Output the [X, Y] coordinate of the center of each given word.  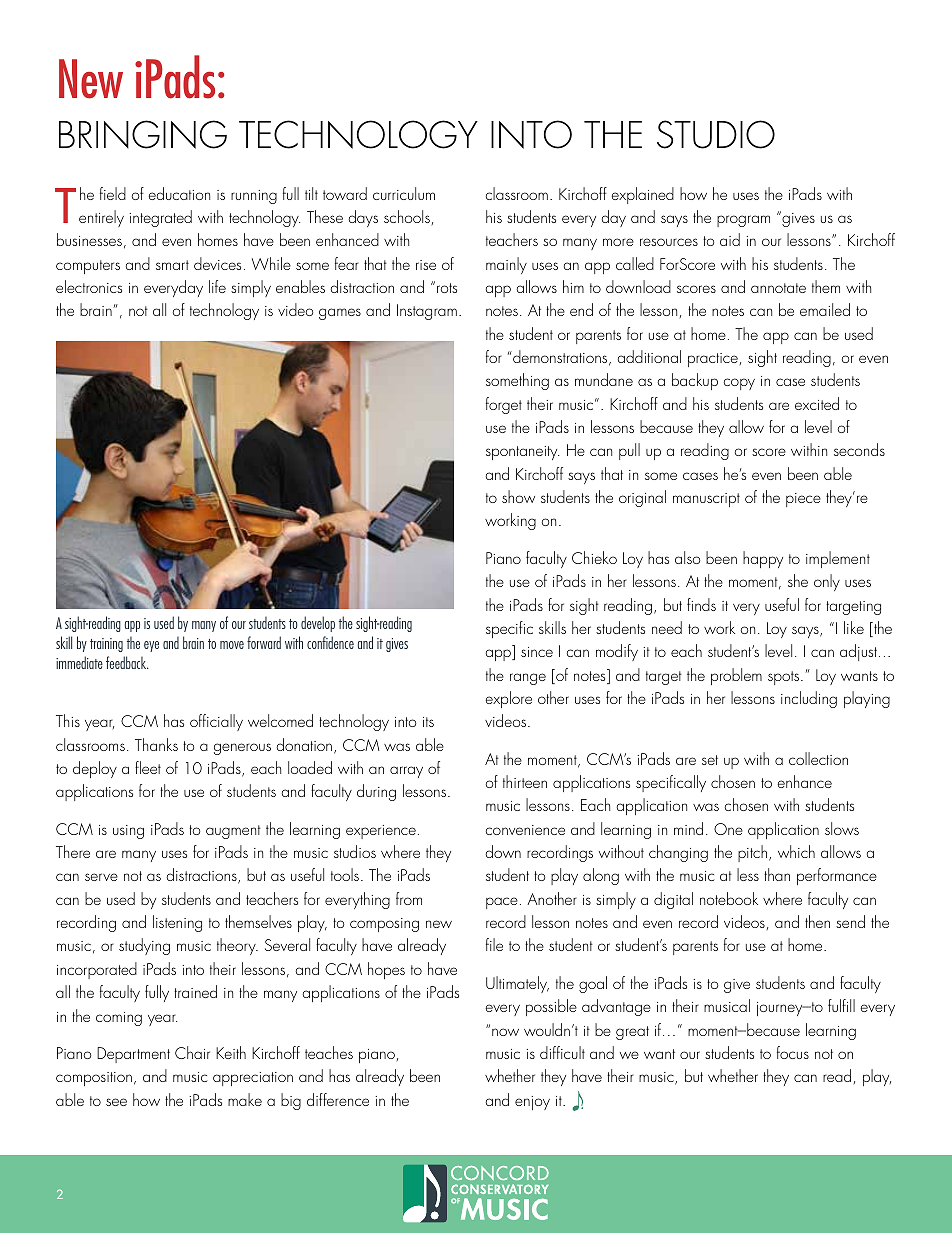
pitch [752, 853]
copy [739, 384]
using [128, 832]
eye [151, 646]
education [179, 193]
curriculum [404, 193]
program [743, 221]
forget [504, 405]
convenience [525, 830]
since [537, 652]
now [505, 1032]
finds [701, 604]
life [217, 286]
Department [133, 1055]
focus [793, 1052]
